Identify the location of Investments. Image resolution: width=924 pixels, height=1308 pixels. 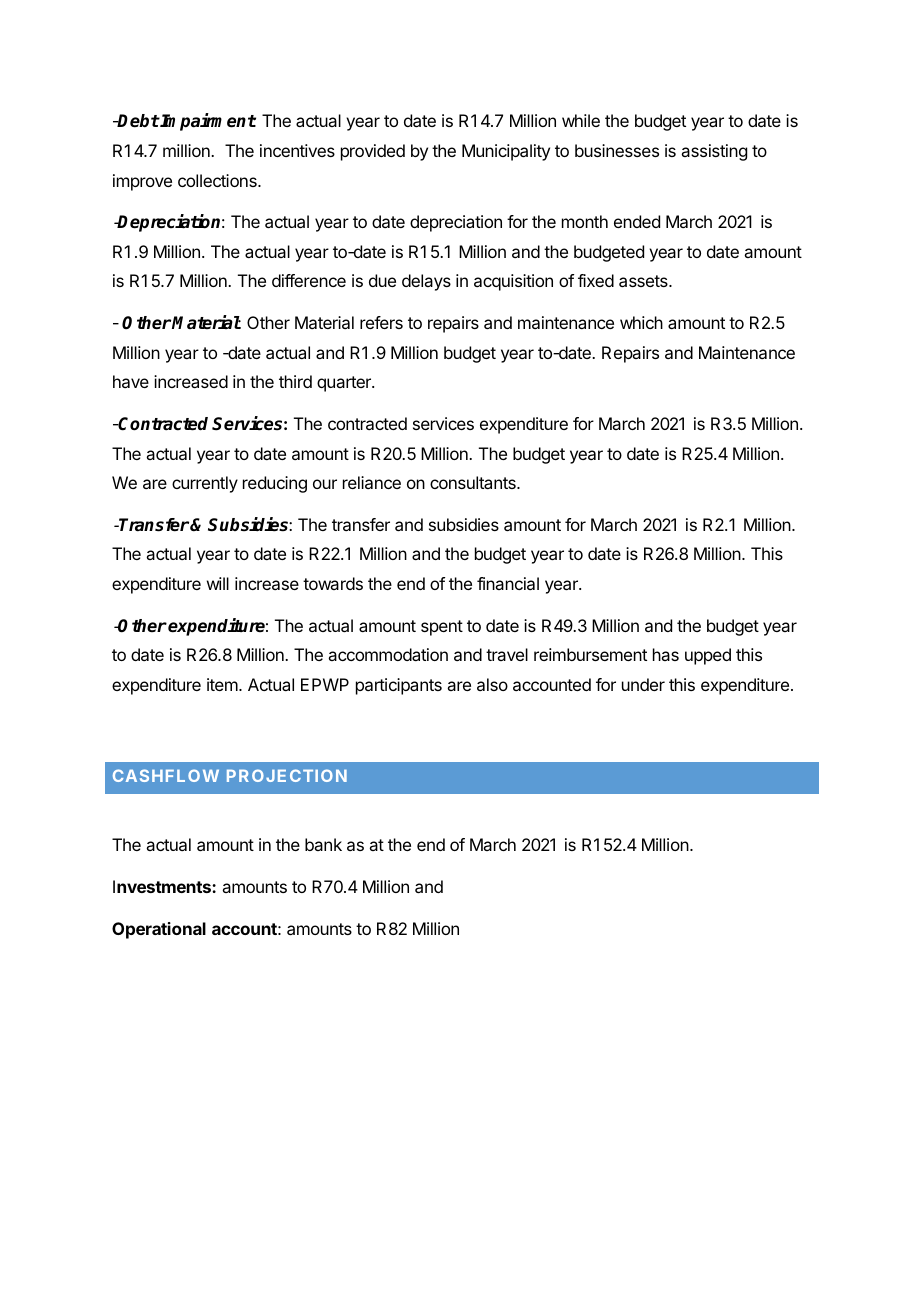
(163, 886).
